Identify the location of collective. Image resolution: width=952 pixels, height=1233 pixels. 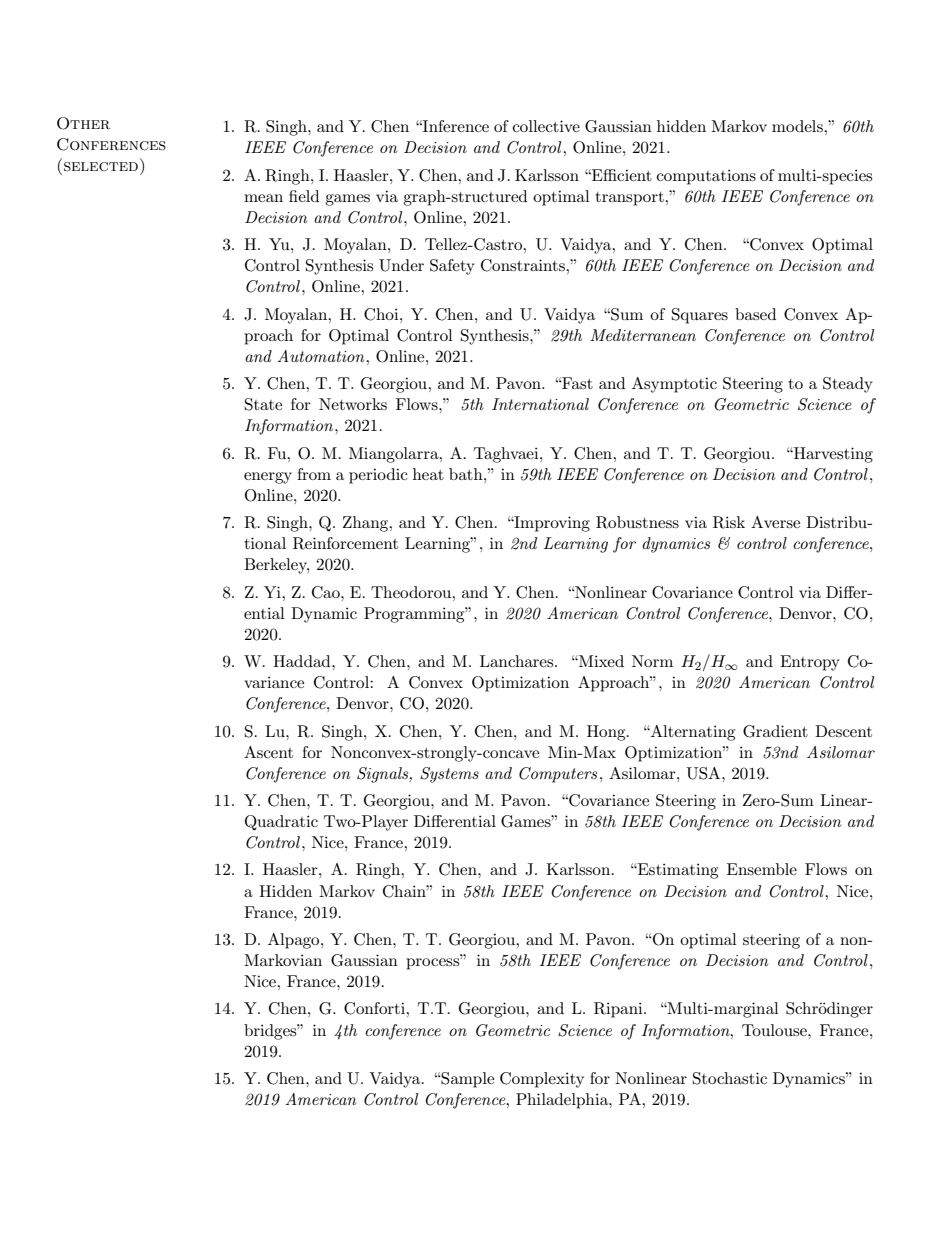
(546, 126).
